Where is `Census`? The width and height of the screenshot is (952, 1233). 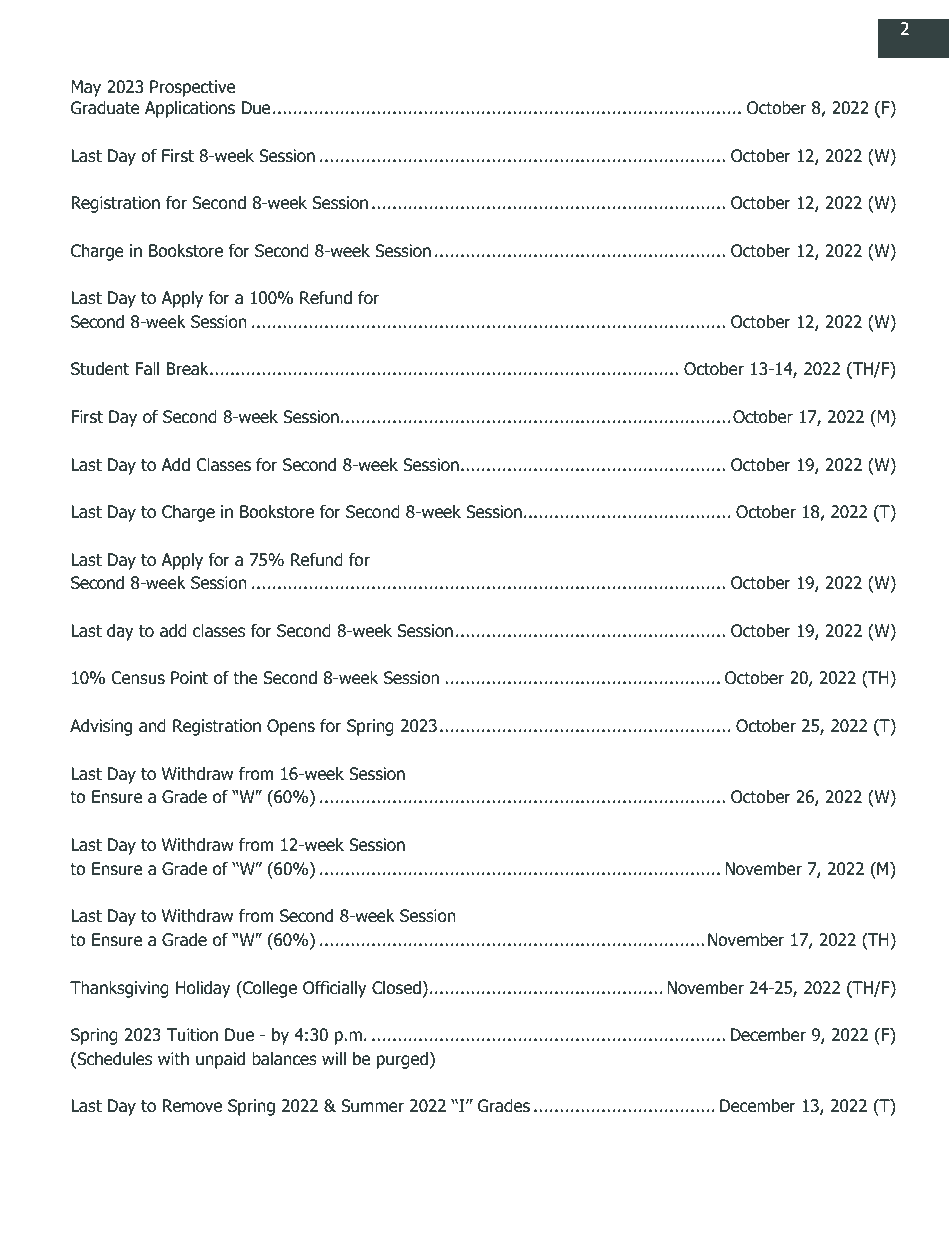 Census is located at coordinates (138, 678).
